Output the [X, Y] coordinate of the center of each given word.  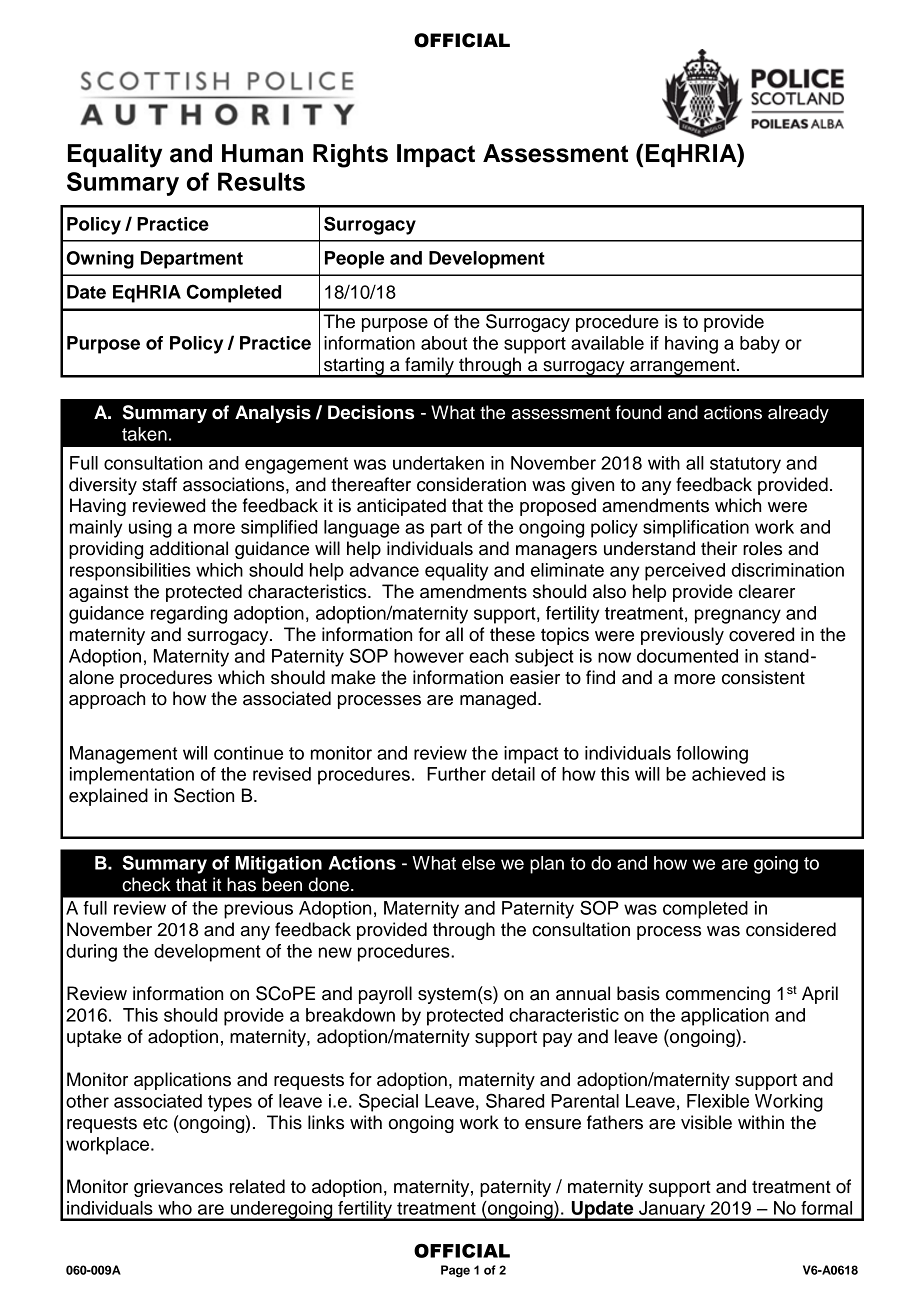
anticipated [401, 507]
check [146, 884]
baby [760, 345]
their [719, 548]
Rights [350, 156]
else [478, 863]
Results [261, 181]
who [175, 1208]
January [672, 1211]
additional [189, 548]
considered [791, 929]
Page [455, 1271]
